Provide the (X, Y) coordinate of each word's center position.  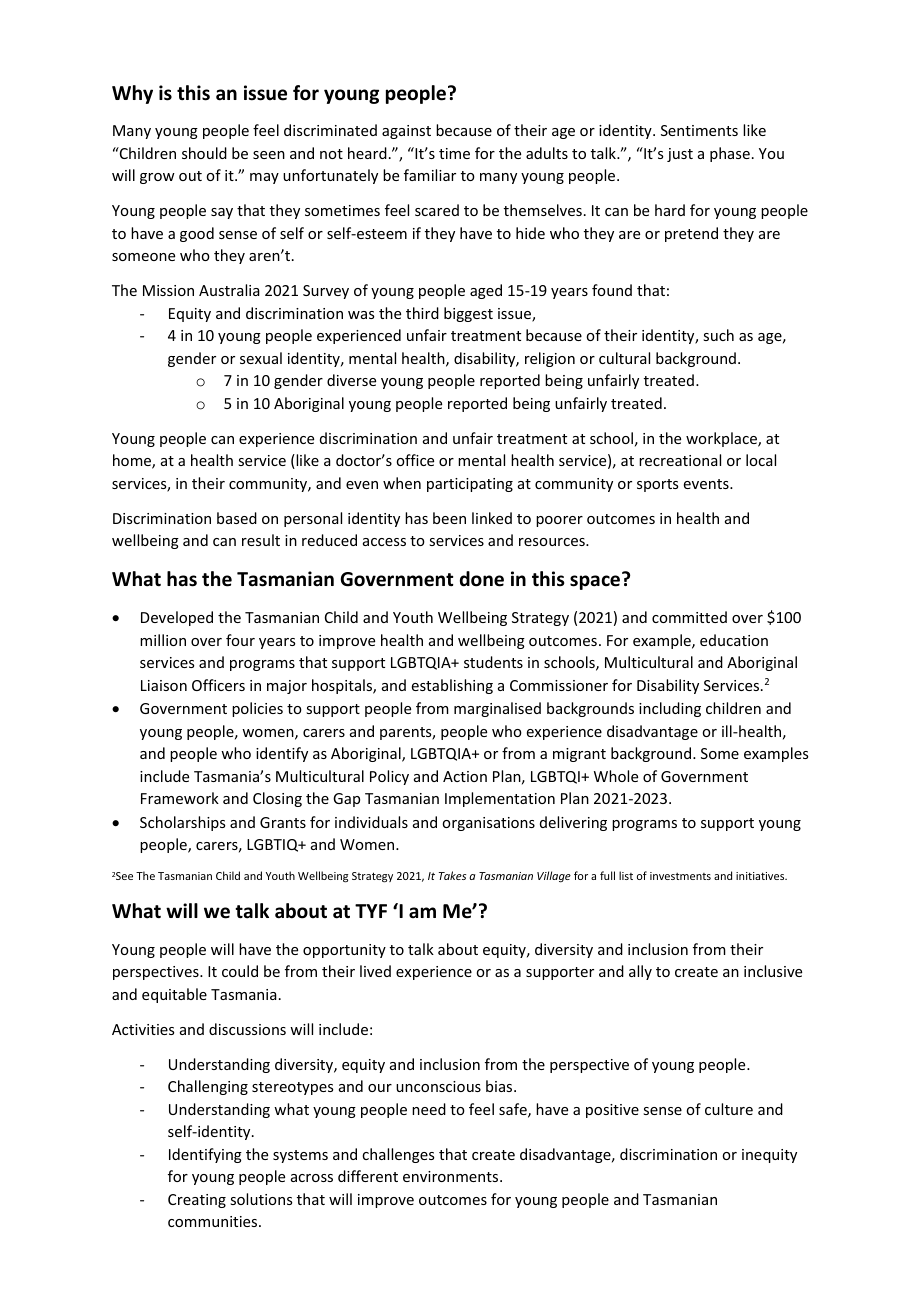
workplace (722, 439)
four (240, 640)
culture (729, 1109)
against (406, 132)
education (734, 640)
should (204, 153)
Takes (452, 875)
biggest (468, 314)
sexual (261, 358)
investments (680, 876)
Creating (197, 1201)
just (680, 155)
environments (452, 1176)
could (240, 971)
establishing (452, 686)
